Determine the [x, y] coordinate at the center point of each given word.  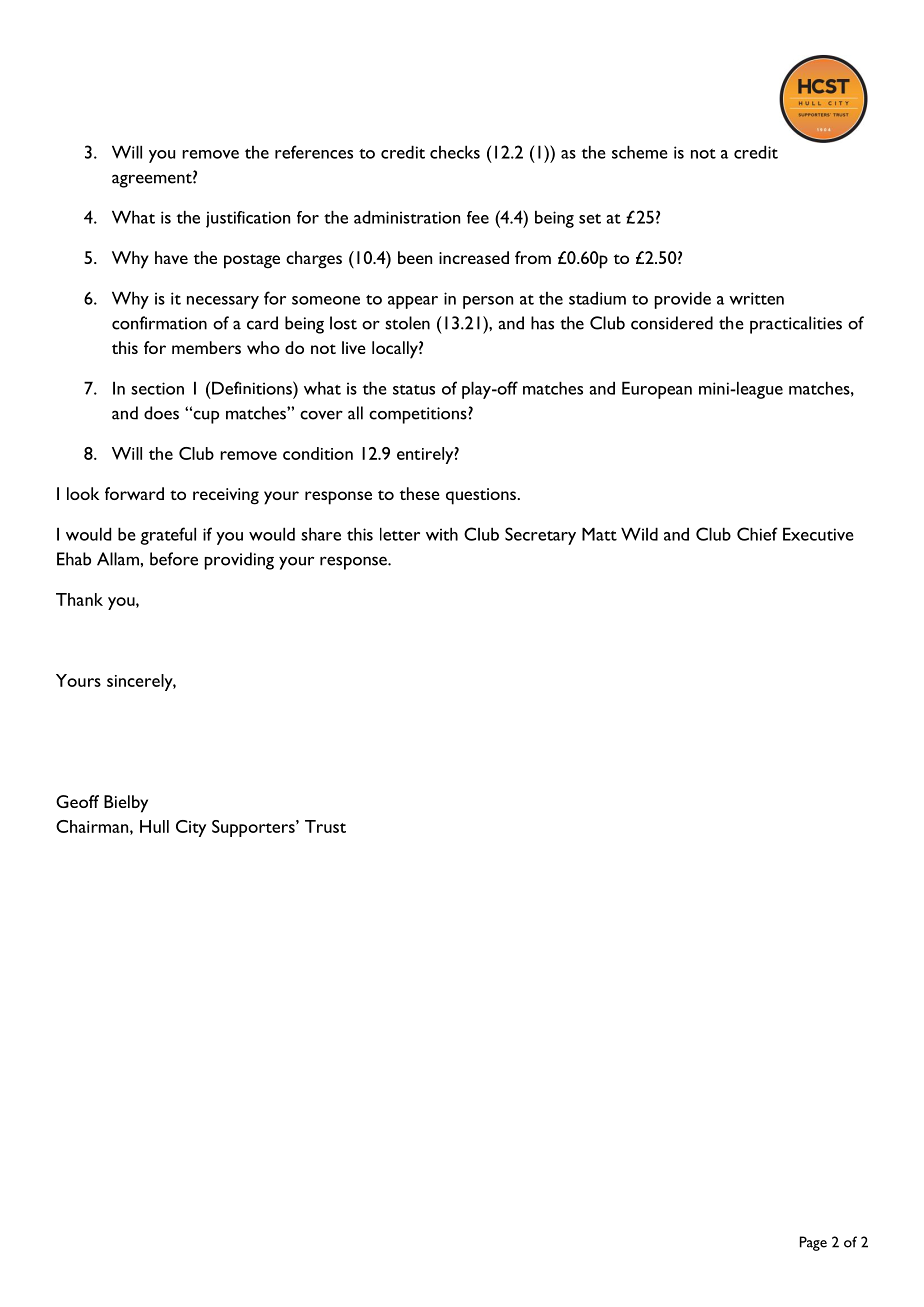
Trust [325, 826]
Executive [818, 534]
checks [455, 152]
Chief [757, 534]
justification [248, 219]
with [442, 534]
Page [813, 1243]
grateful [168, 536]
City [191, 828]
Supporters [254, 828]
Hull [154, 826]
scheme [640, 152]
